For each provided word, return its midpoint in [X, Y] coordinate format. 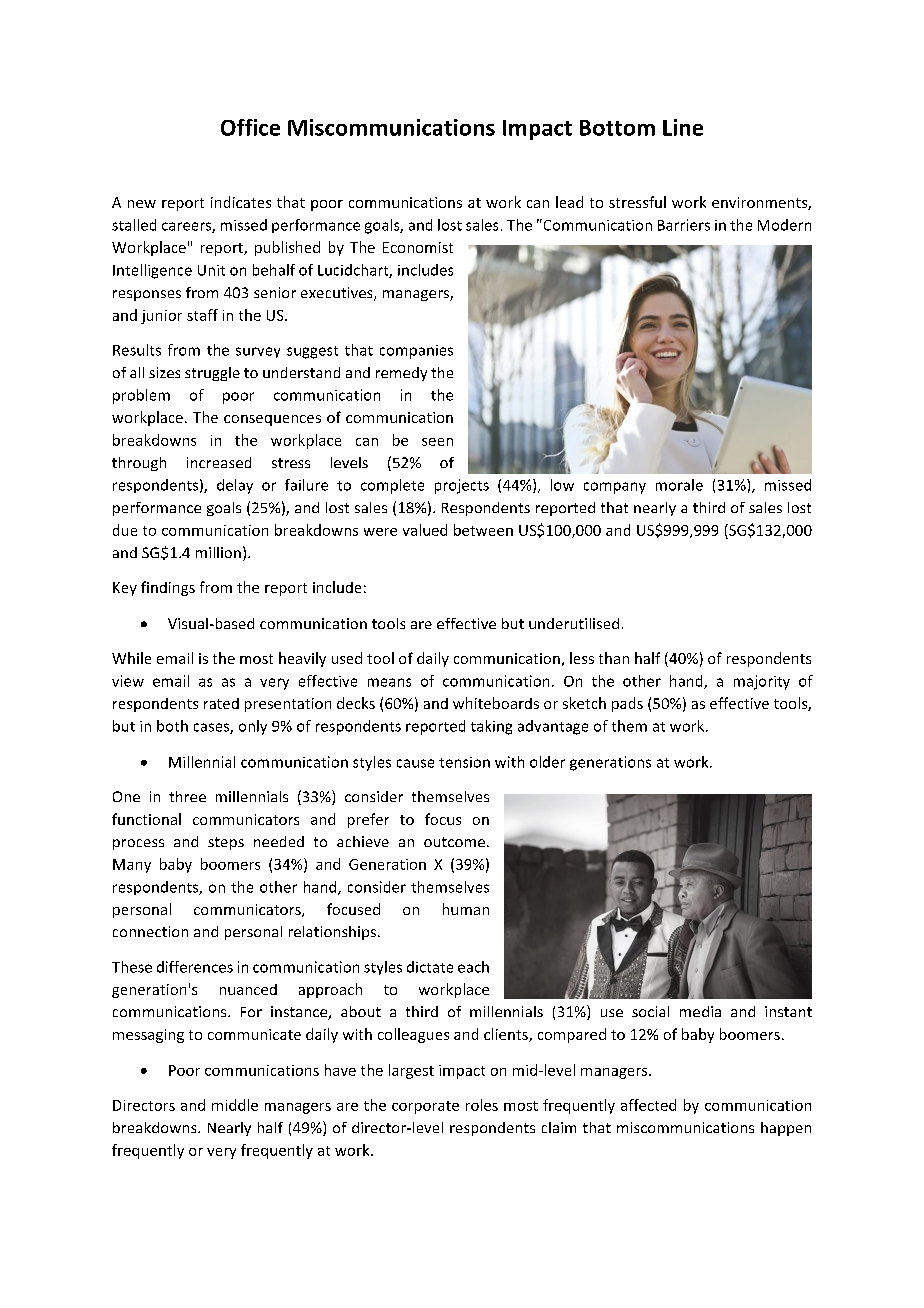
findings [168, 588]
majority [762, 682]
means [389, 682]
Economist [418, 247]
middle [235, 1105]
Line [683, 127]
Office [250, 127]
